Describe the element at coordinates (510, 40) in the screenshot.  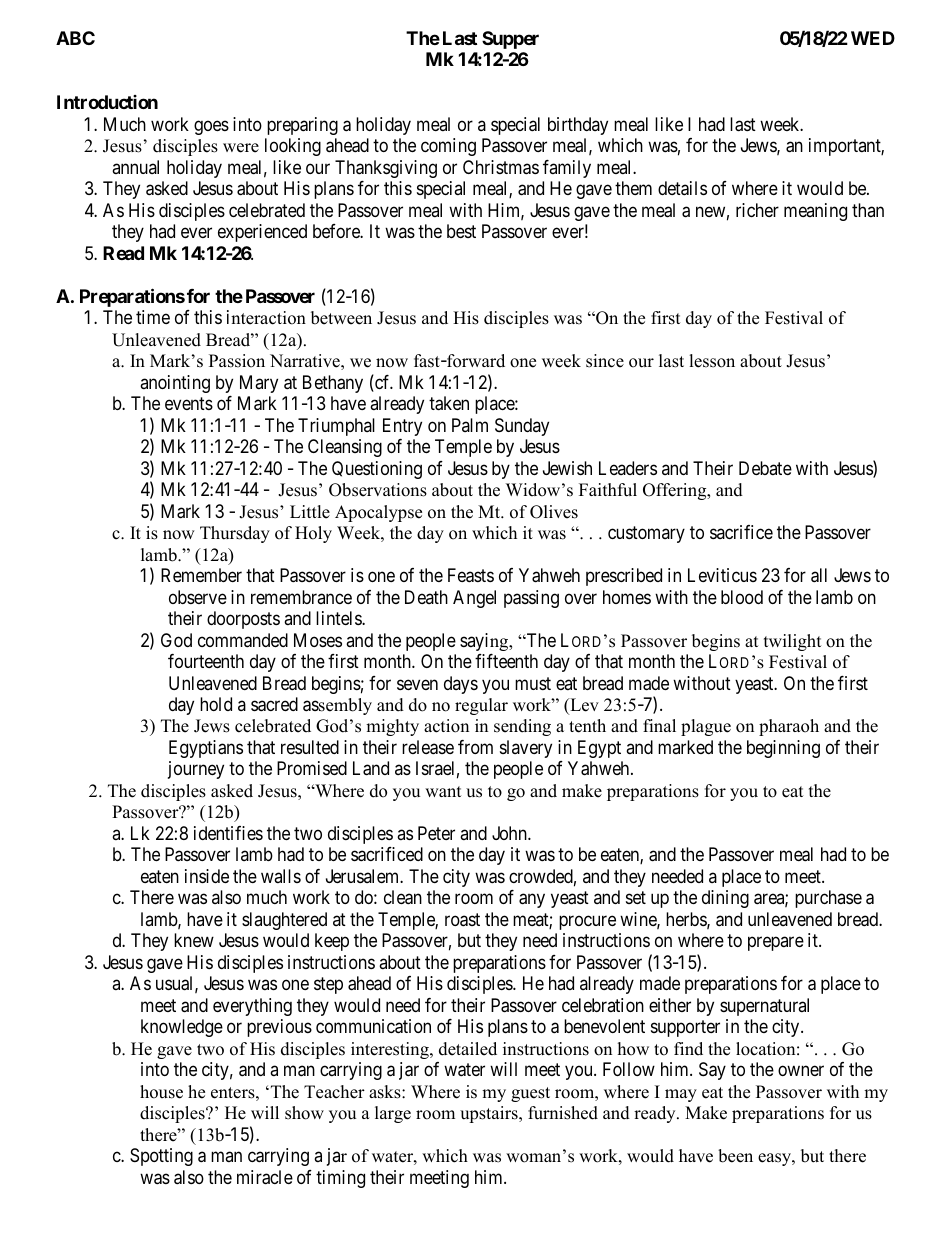
I see `Supper` at that location.
